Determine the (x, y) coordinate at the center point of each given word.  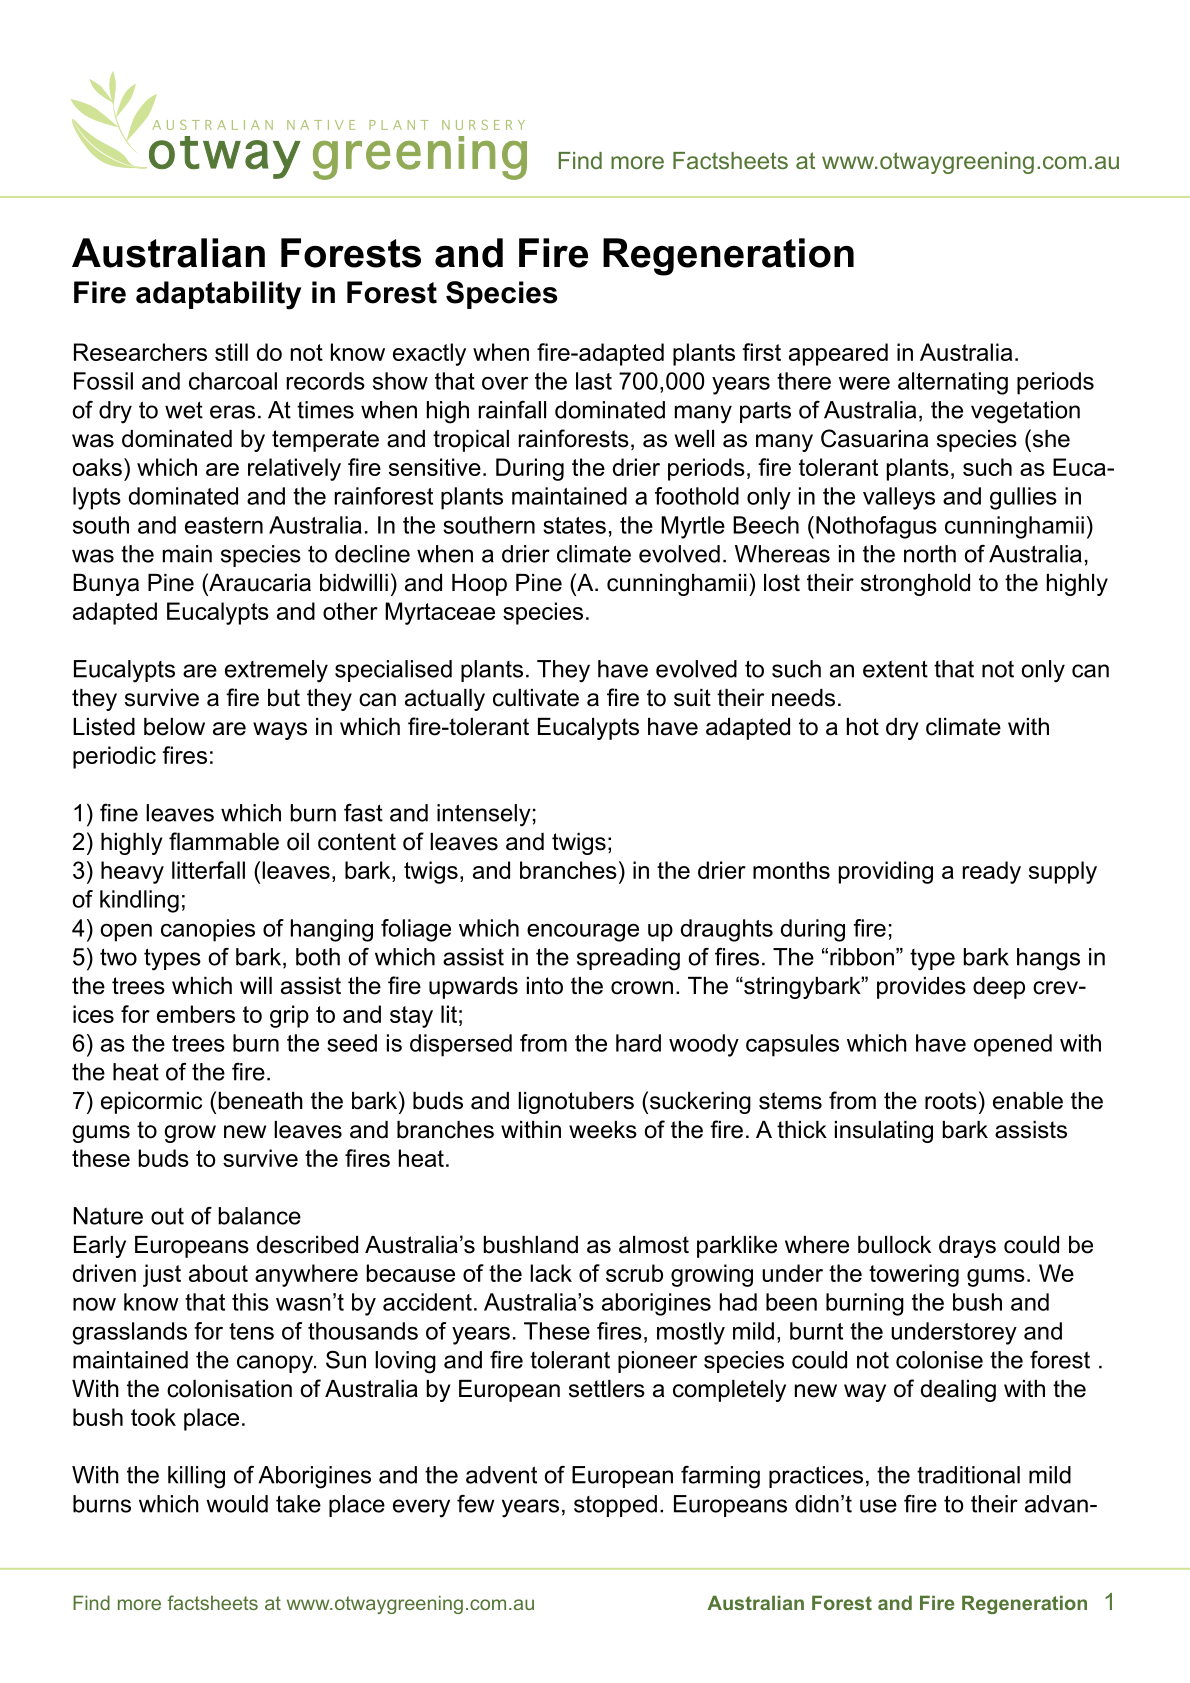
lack (551, 1273)
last (594, 381)
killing (196, 1477)
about (218, 1273)
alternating (953, 383)
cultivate (536, 698)
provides (921, 988)
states (574, 525)
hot (863, 727)
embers (196, 1014)
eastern (224, 525)
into (545, 986)
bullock (894, 1245)
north (930, 554)
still (231, 352)
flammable (224, 841)
